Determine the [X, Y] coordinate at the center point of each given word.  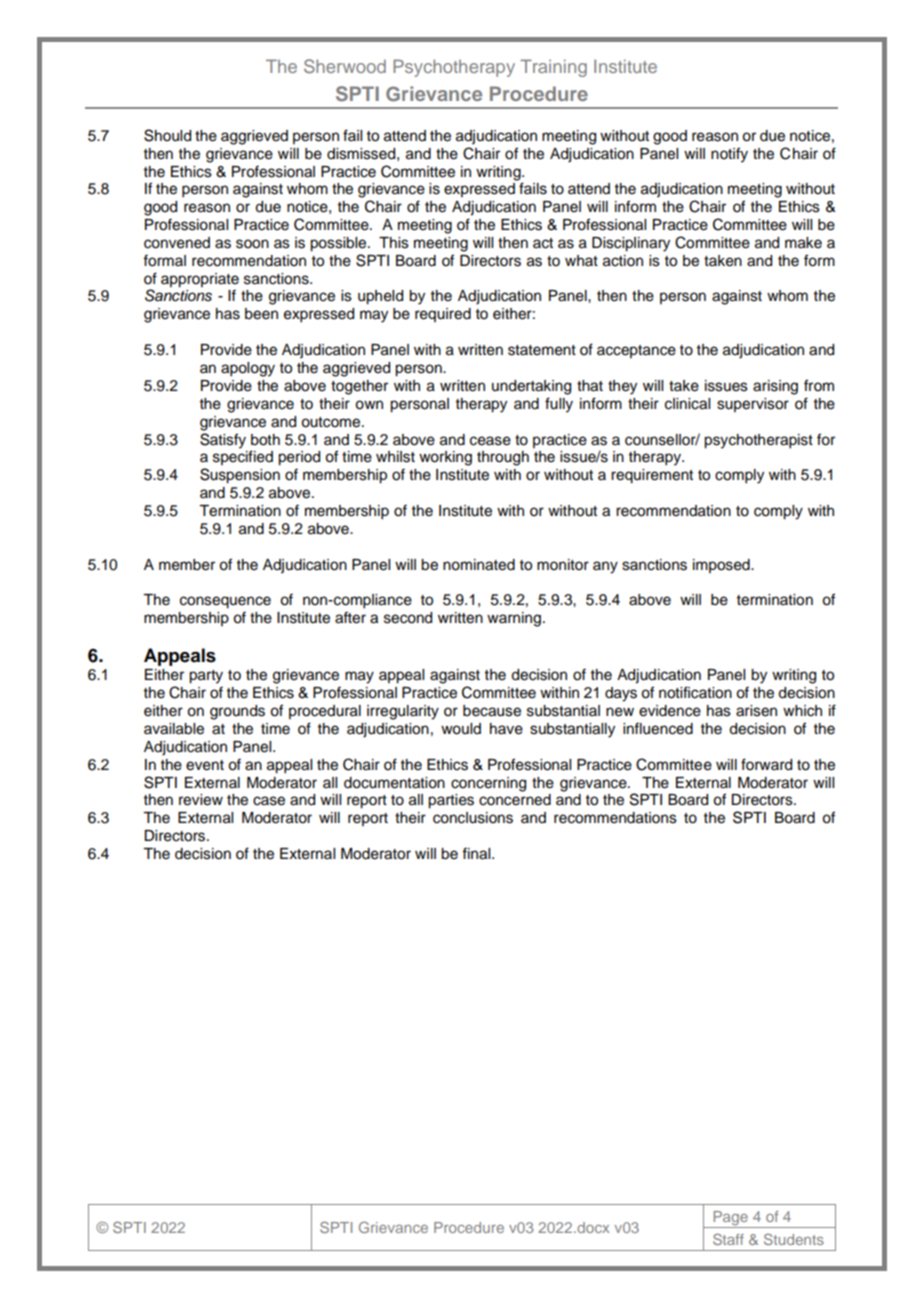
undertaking [531, 387]
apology [248, 369]
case [269, 801]
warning [515, 619]
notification [695, 692]
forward [766, 764]
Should [167, 135]
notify [729, 155]
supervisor [753, 405]
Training [553, 68]
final [477, 853]
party [206, 677]
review [201, 800]
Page [730, 1219]
